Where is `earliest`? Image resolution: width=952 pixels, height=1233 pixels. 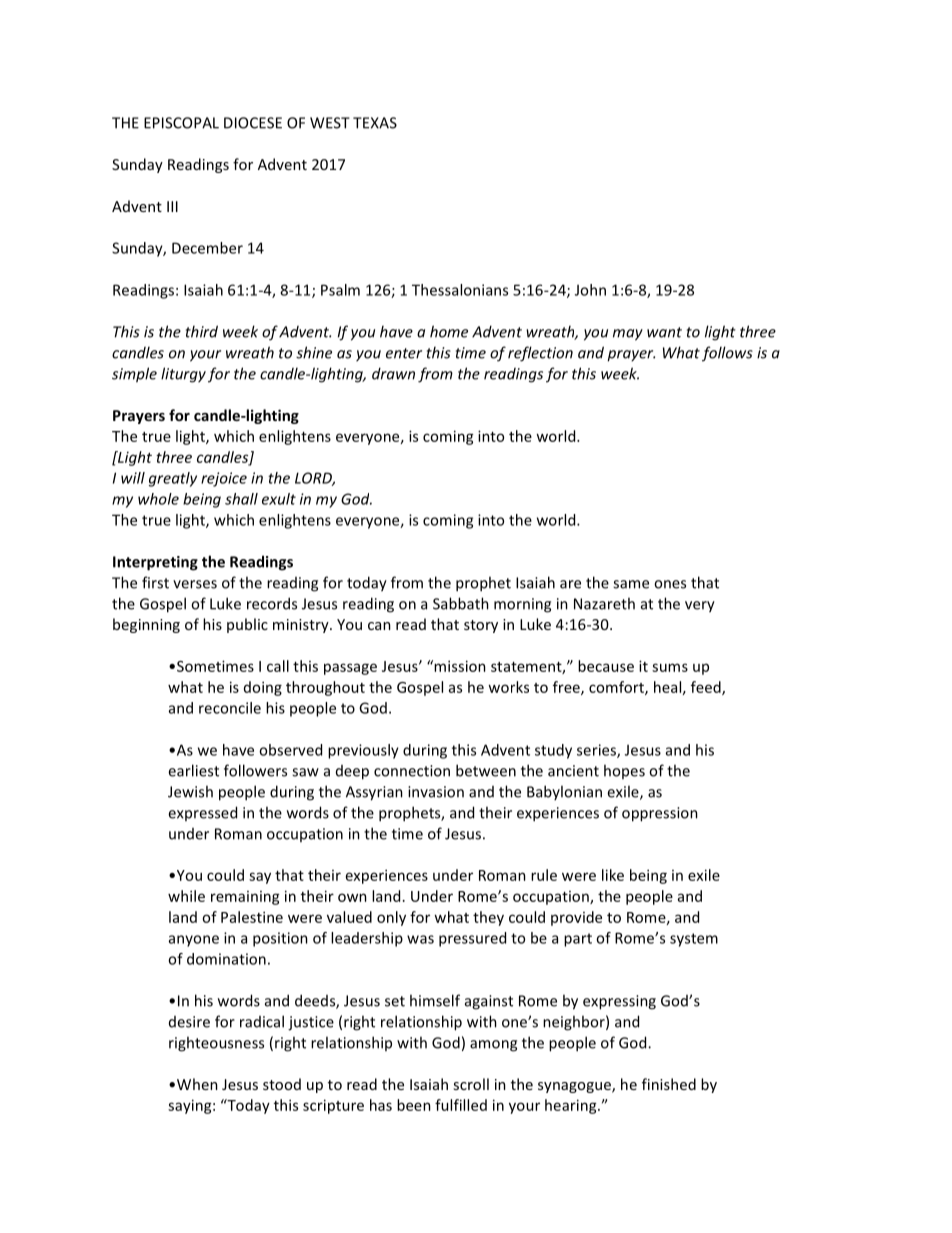
earliest is located at coordinates (193, 770).
